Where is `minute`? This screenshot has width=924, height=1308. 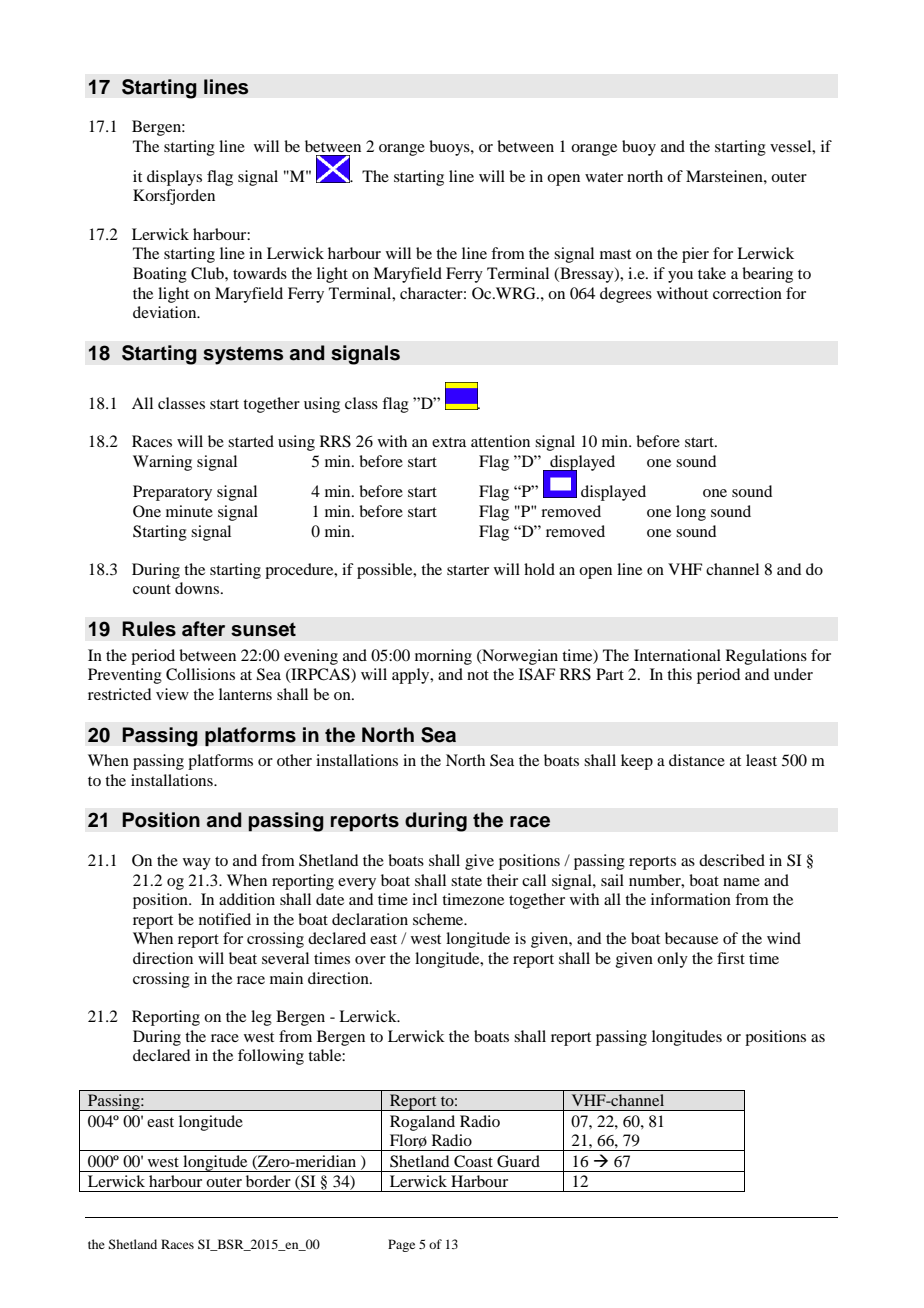 minute is located at coordinates (189, 511).
